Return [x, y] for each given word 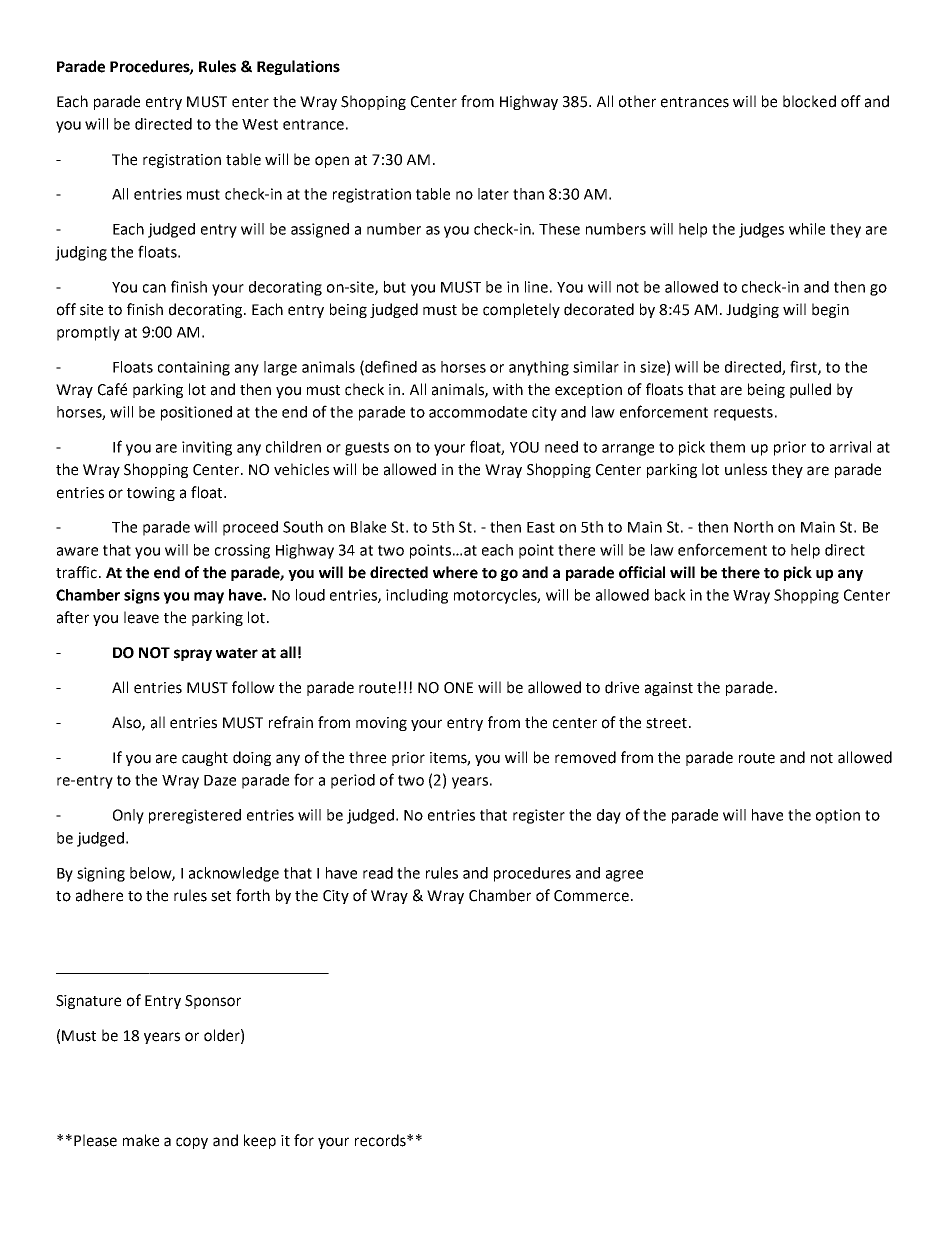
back [670, 595]
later [493, 194]
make [141, 1140]
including [417, 596]
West [260, 124]
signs [142, 596]
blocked [809, 101]
